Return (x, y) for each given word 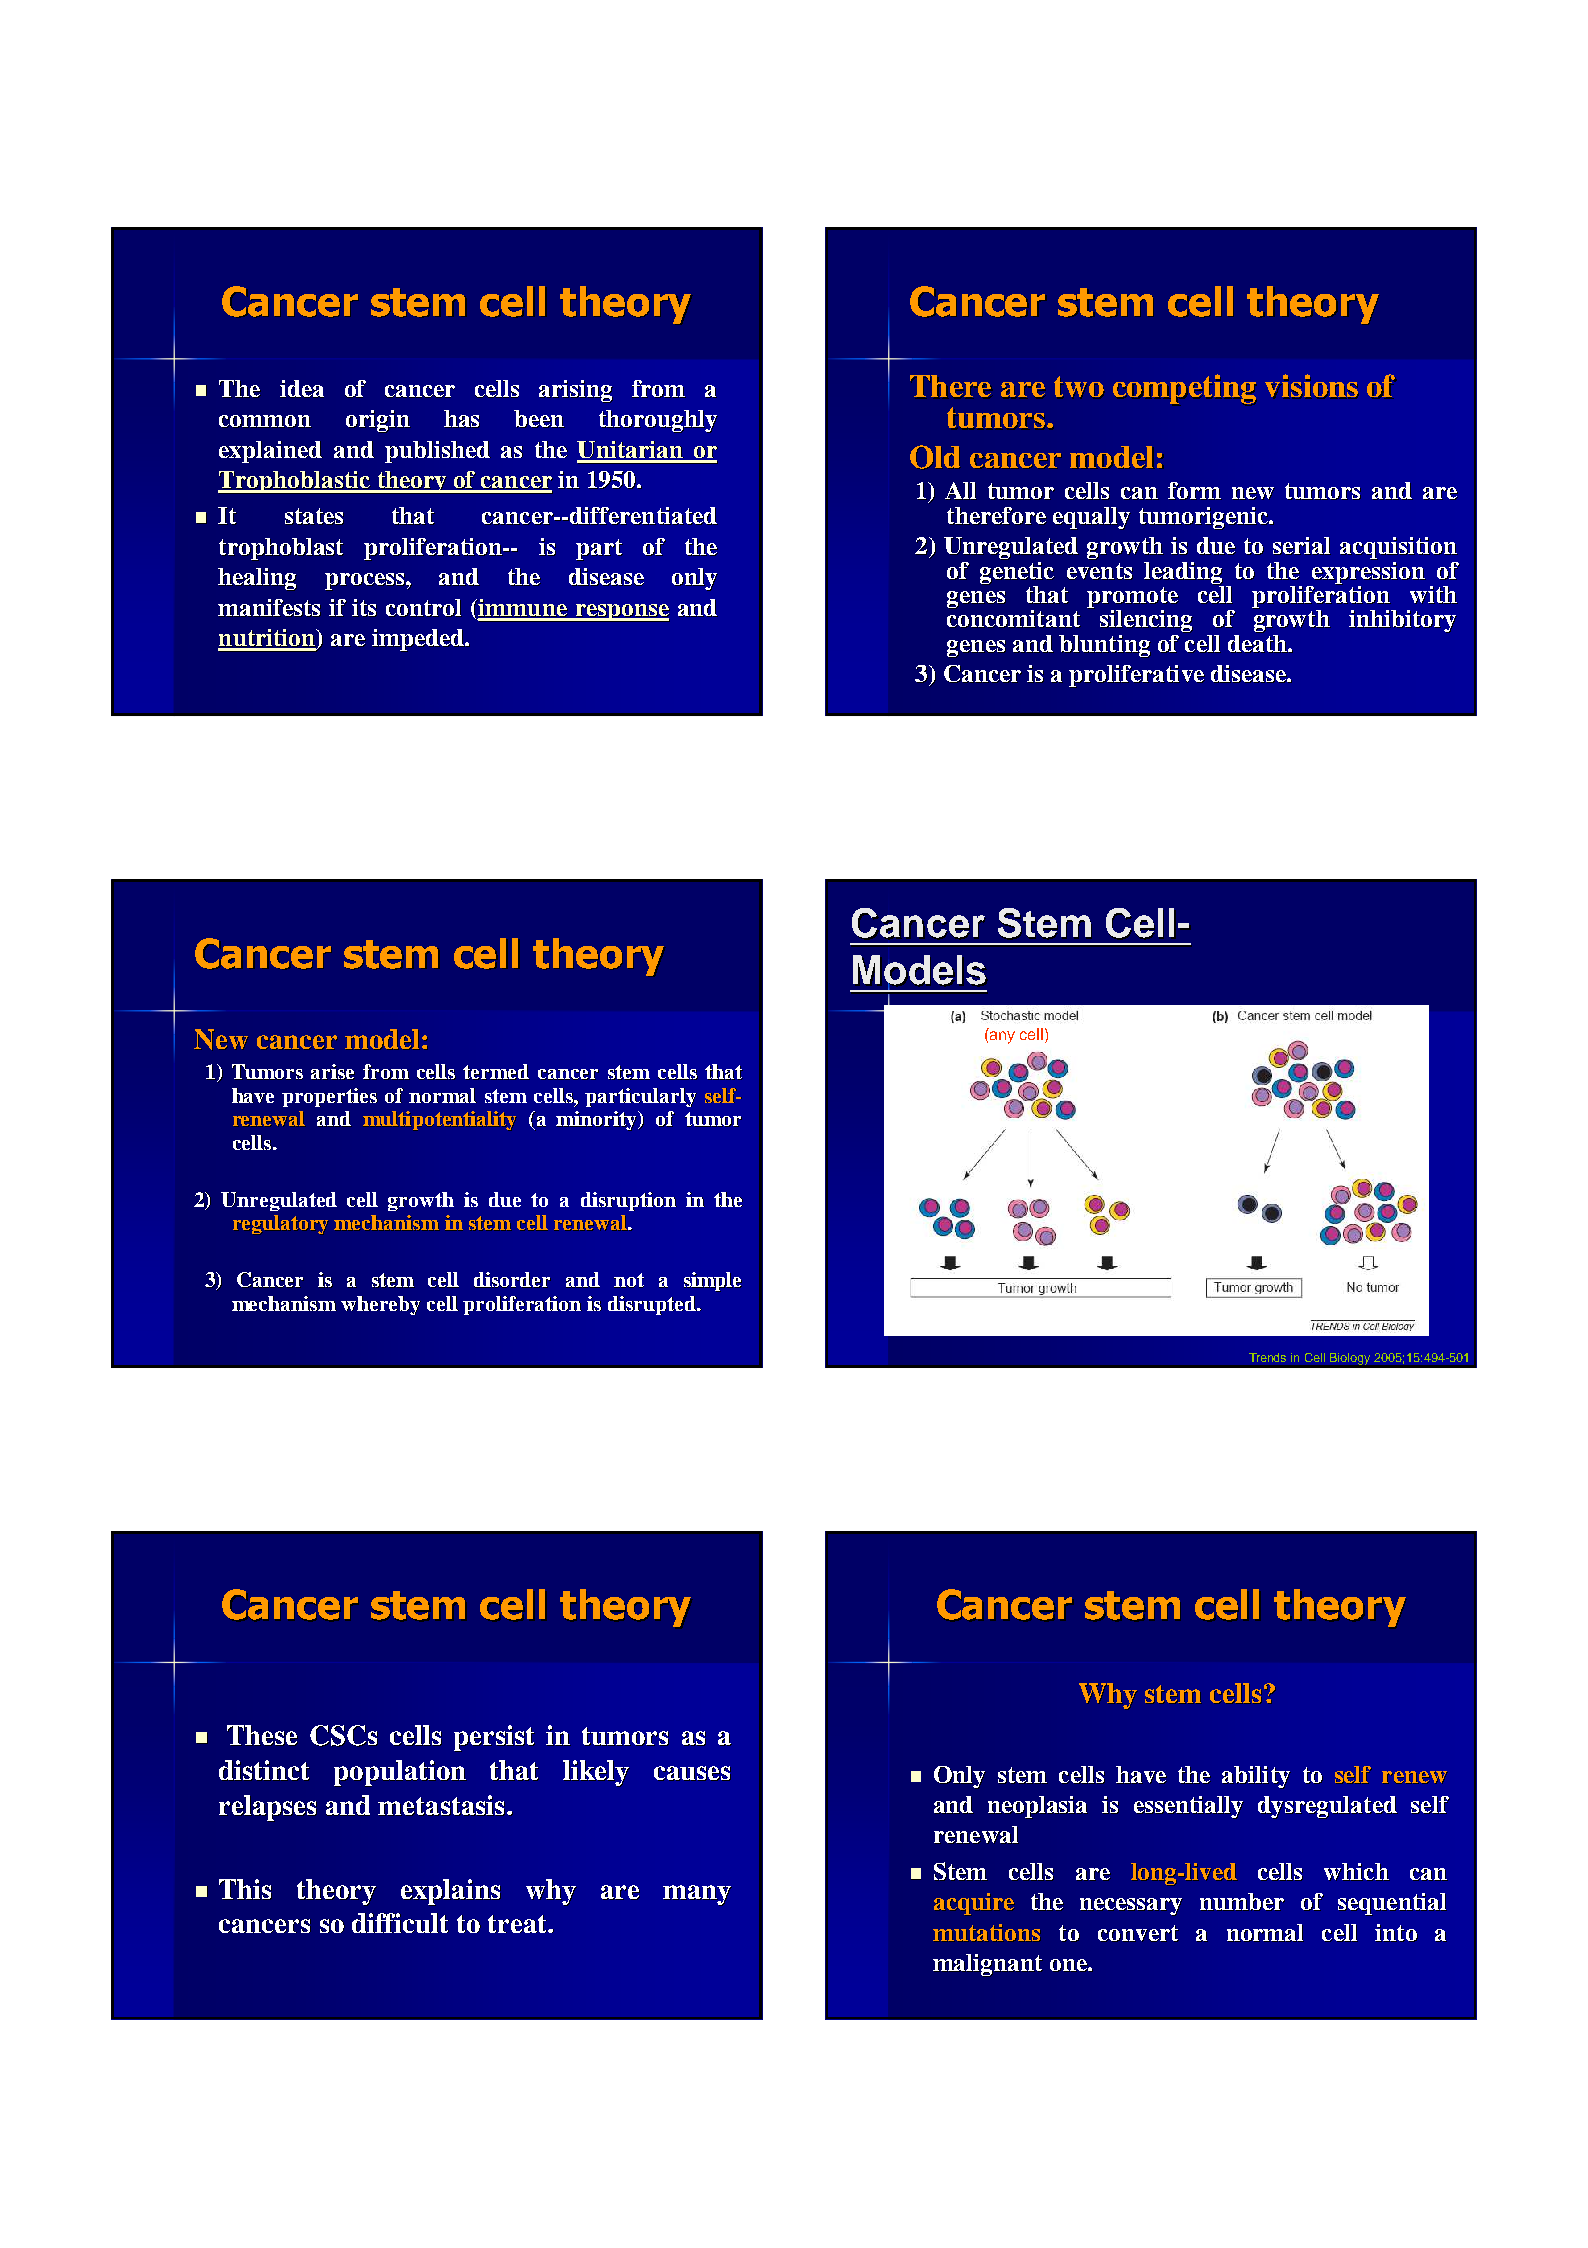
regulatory (280, 1224)
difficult (400, 1923)
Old (935, 457)
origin (378, 421)
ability (1256, 1777)
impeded (419, 640)
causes (692, 1773)
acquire (974, 1904)
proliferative (1136, 676)
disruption (629, 1201)
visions (1311, 385)
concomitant (1013, 618)
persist (494, 1738)
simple (713, 1282)
